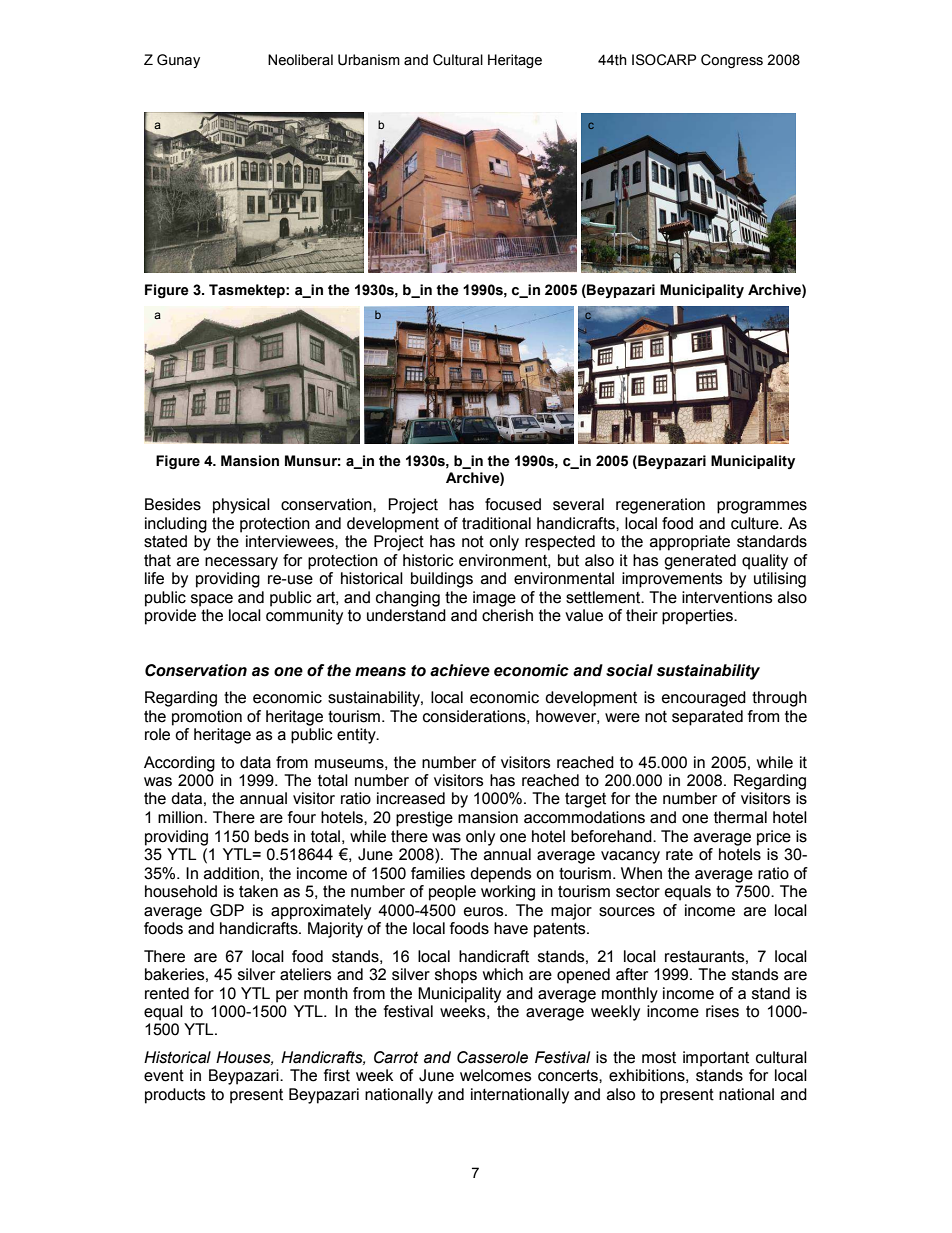 The height and width of the screenshot is (1233, 952). What do you see at coordinates (716, 1059) in the screenshot?
I see `important` at bounding box center [716, 1059].
